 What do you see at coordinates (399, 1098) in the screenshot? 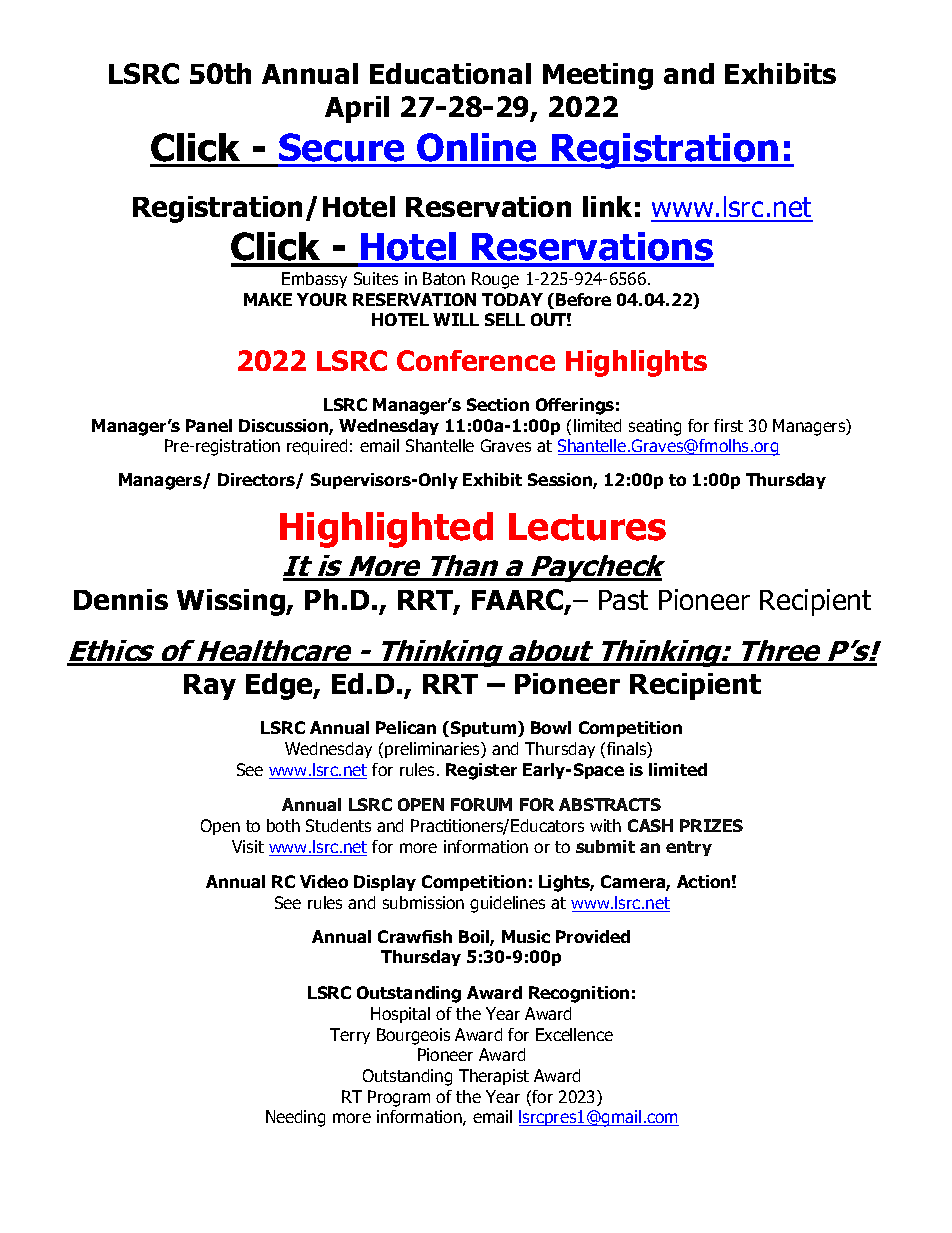
I see `Program` at bounding box center [399, 1098].
